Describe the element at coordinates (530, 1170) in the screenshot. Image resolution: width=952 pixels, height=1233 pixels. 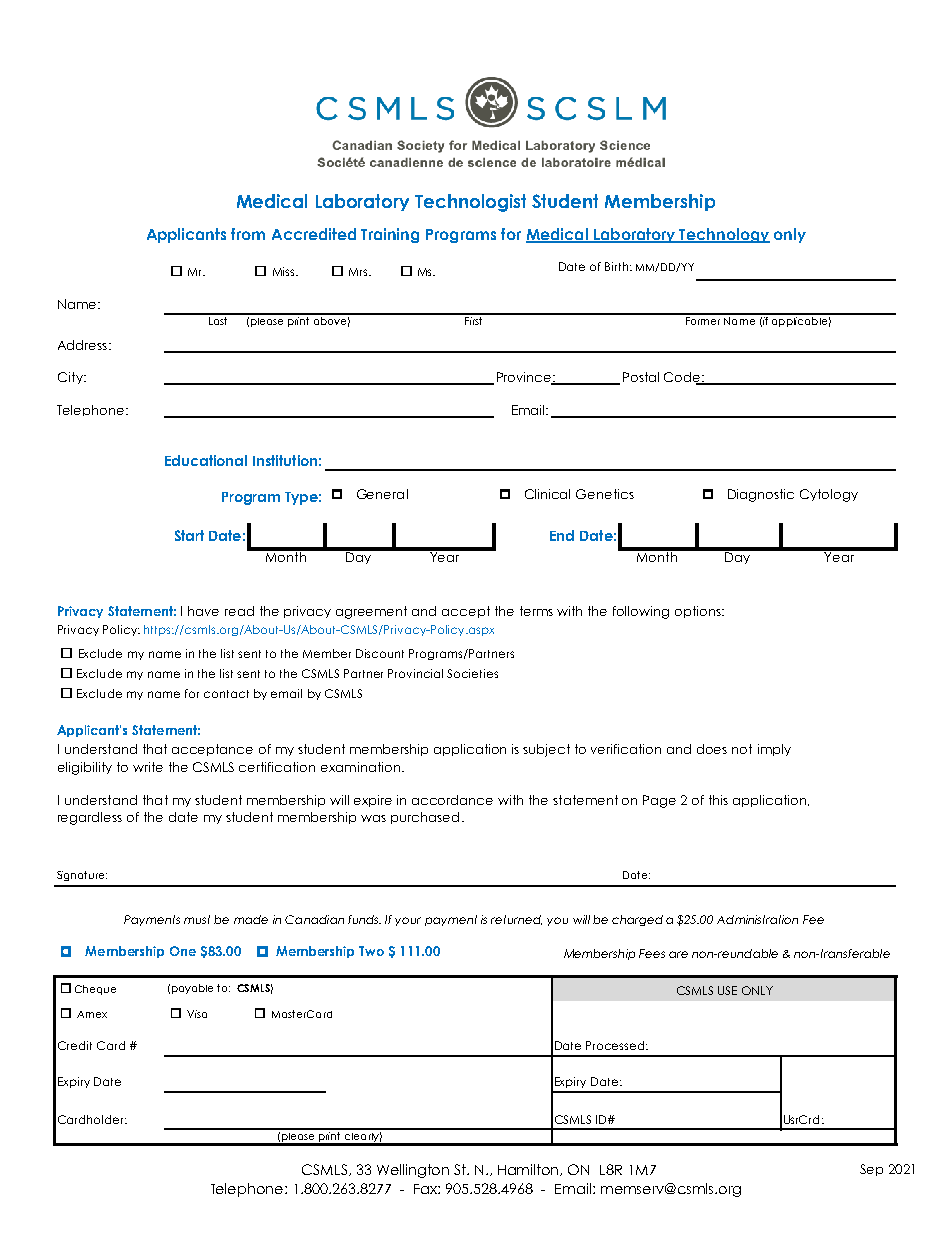
I see `Hamilton` at that location.
